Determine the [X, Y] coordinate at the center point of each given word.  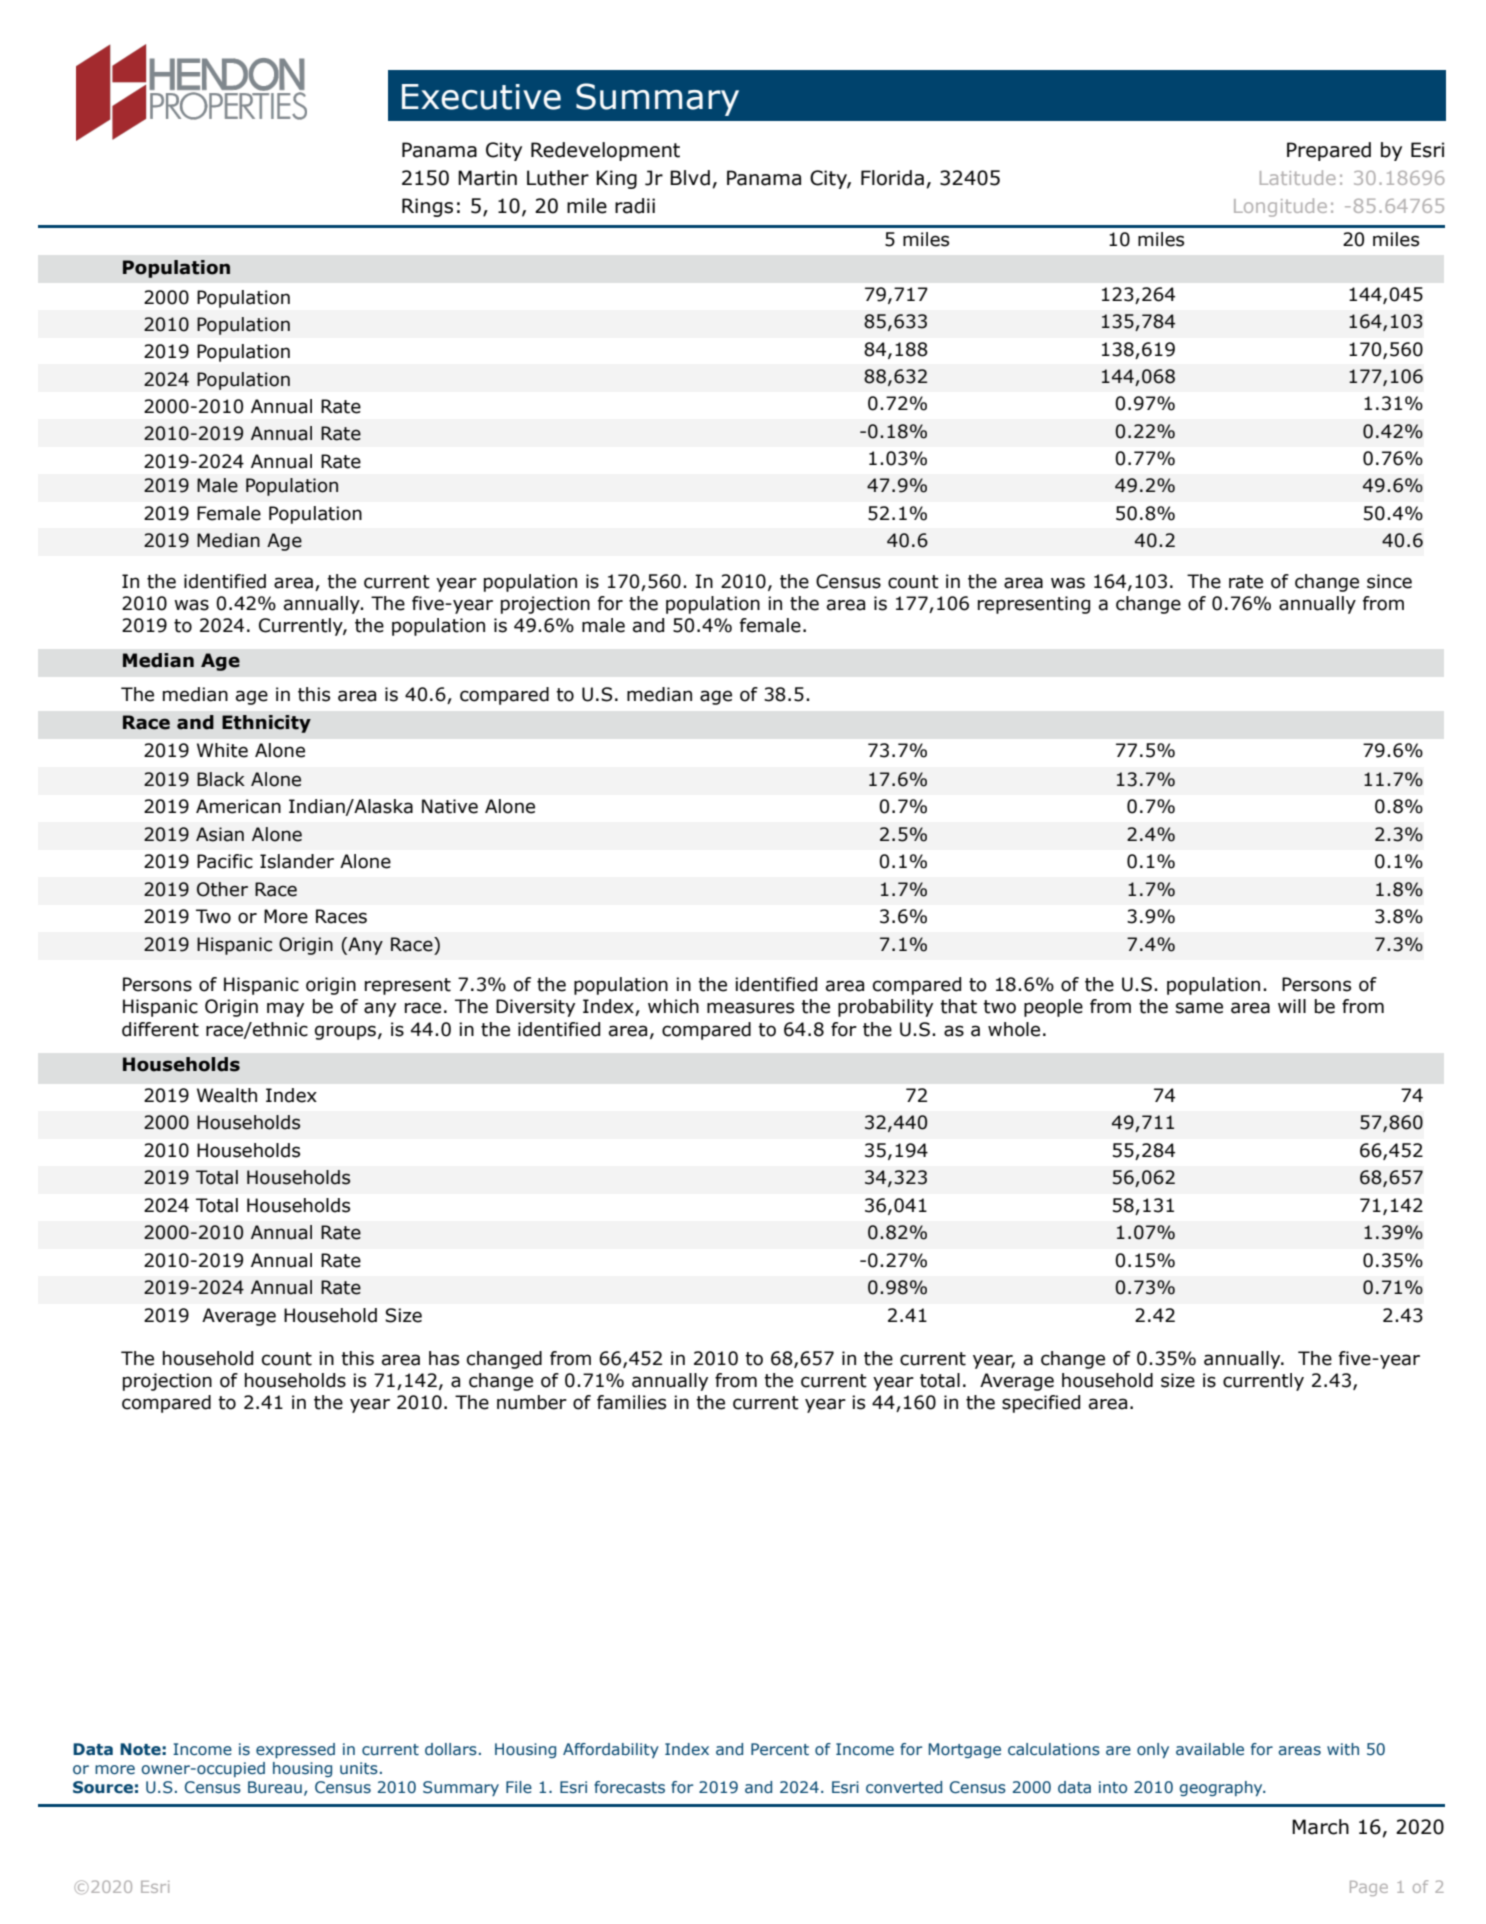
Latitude [1298, 177]
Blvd [690, 178]
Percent [780, 1749]
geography [1222, 1788]
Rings [427, 207]
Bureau [275, 1787]
